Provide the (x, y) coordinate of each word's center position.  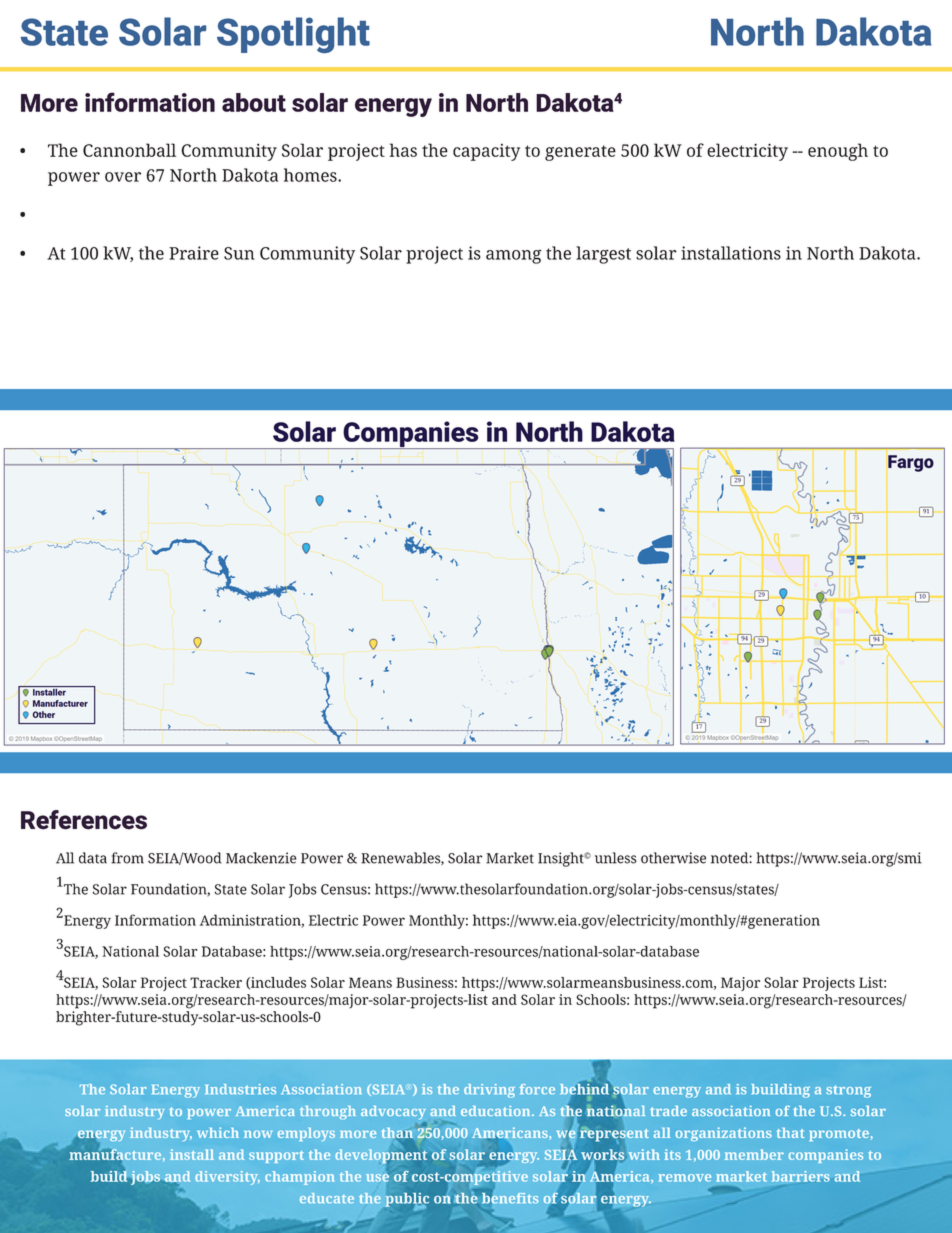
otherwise (673, 858)
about (254, 102)
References (84, 820)
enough (838, 152)
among (513, 257)
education (497, 1111)
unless (616, 858)
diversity (227, 1178)
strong (848, 1091)
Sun (239, 253)
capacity (486, 152)
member (754, 1154)
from (127, 858)
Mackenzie (261, 858)
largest (603, 255)
